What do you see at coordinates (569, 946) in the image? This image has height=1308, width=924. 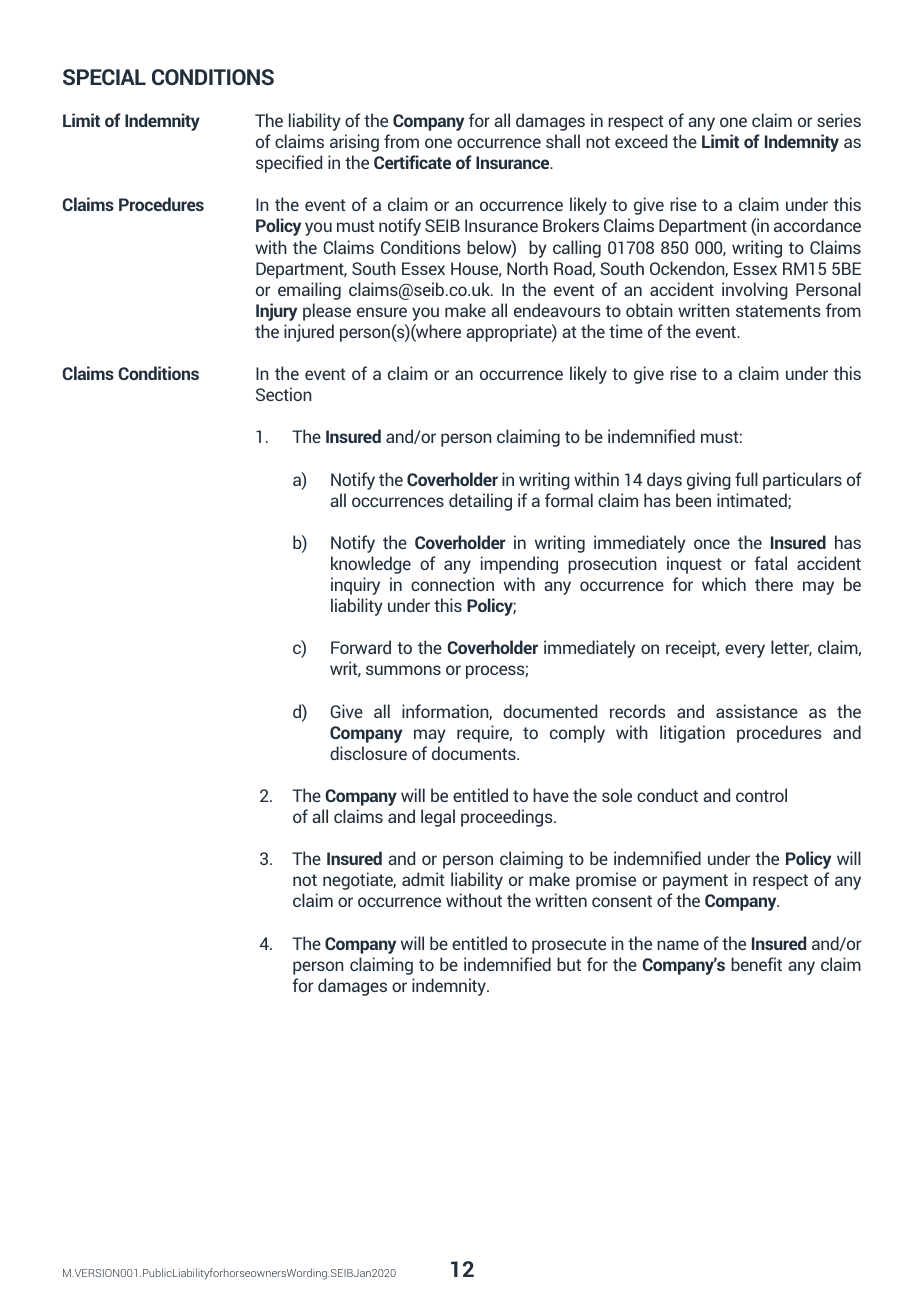 I see `prosecute` at bounding box center [569, 946].
